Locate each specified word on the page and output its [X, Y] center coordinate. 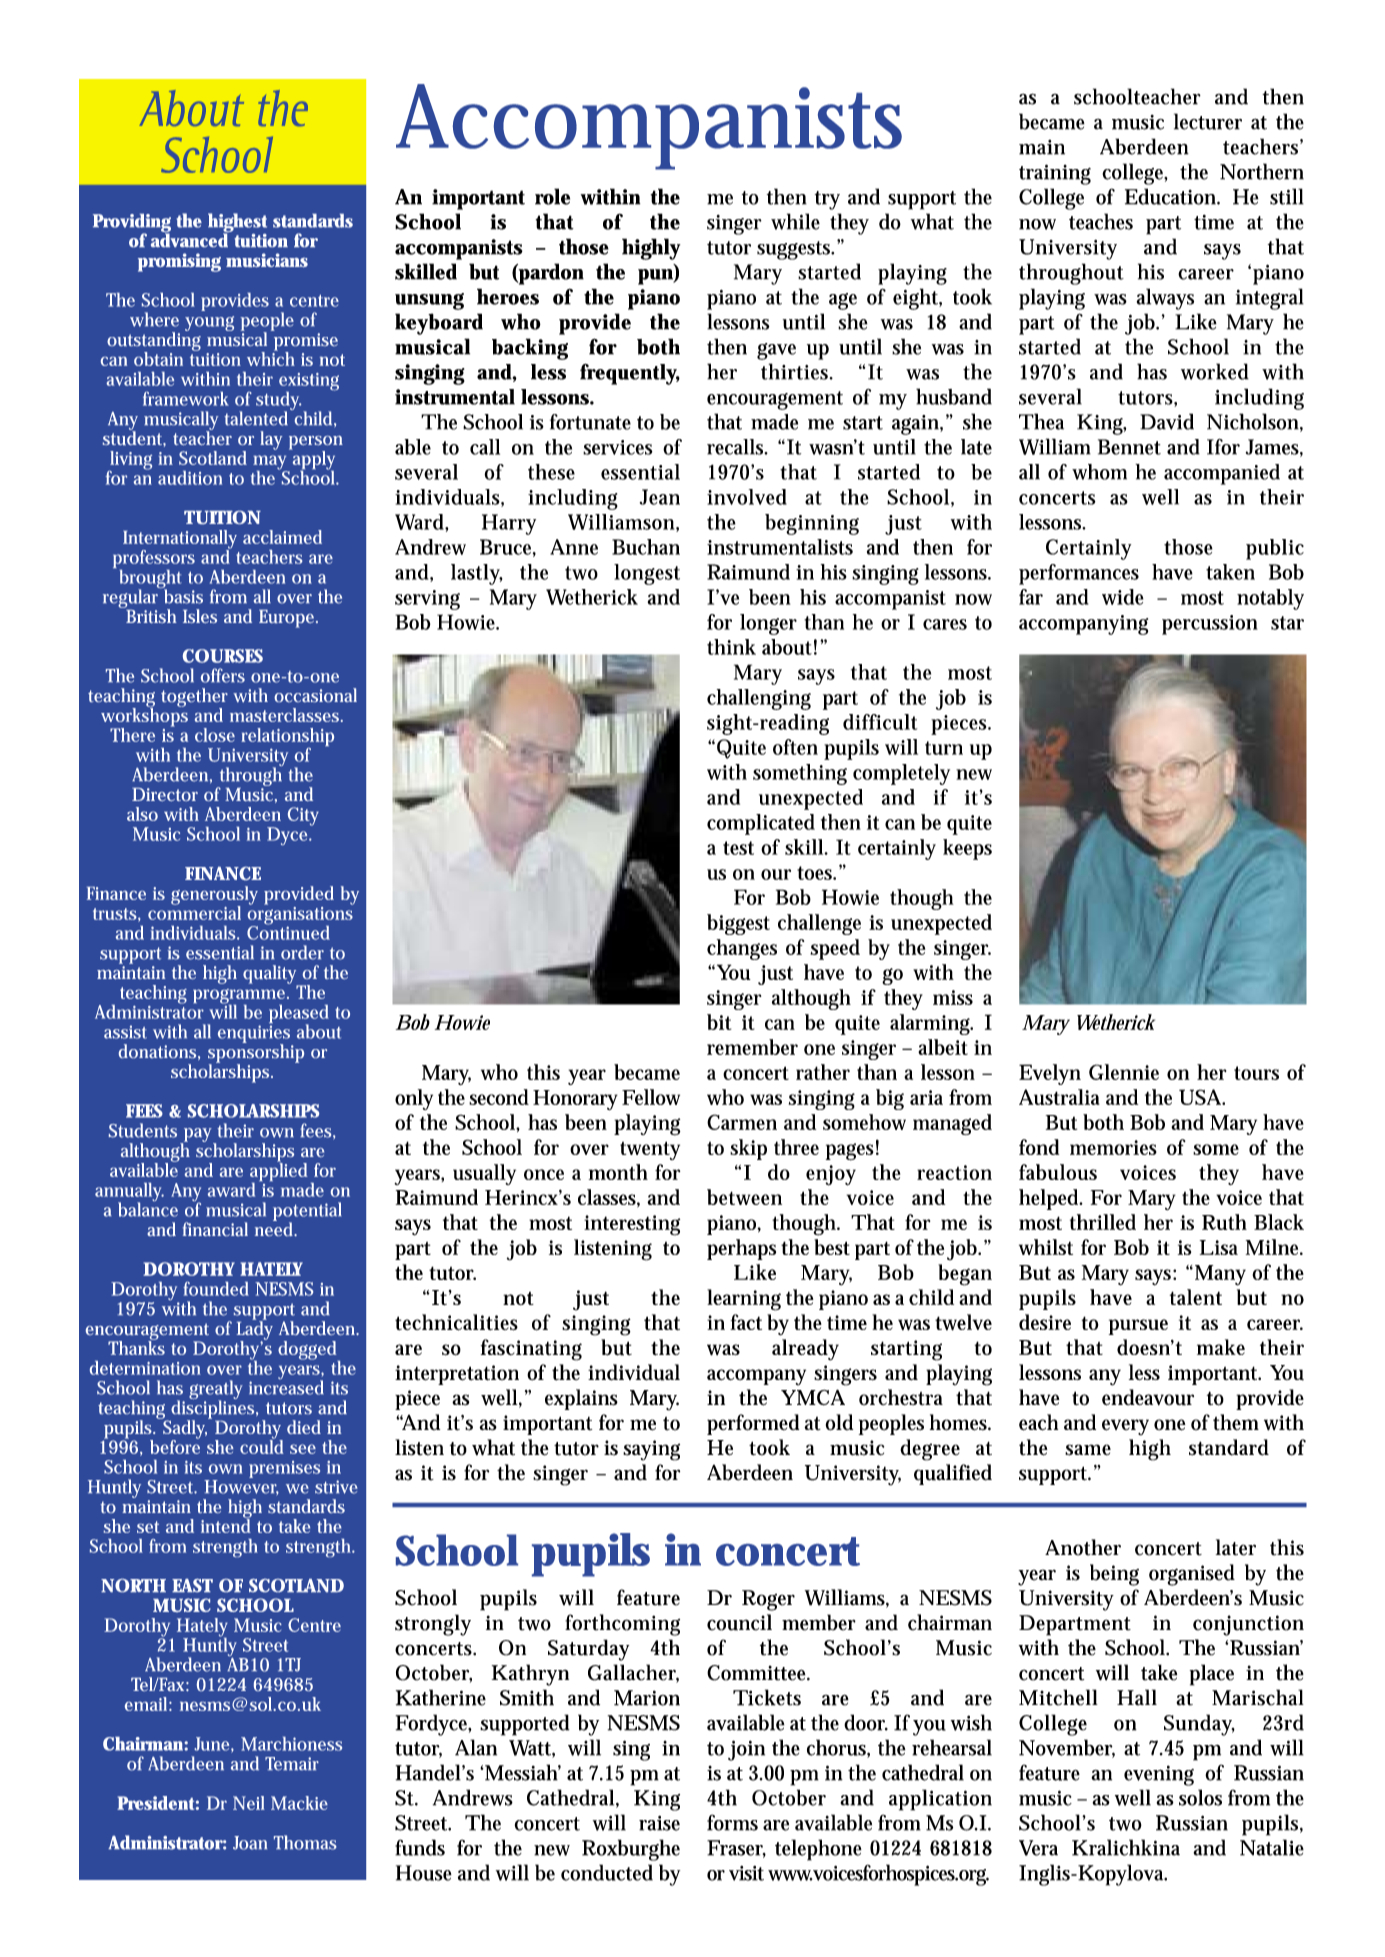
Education [1170, 196]
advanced [190, 239]
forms [732, 1822]
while [795, 221]
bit [719, 1022]
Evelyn [1050, 1074]
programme [239, 997]
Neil [249, 1803]
